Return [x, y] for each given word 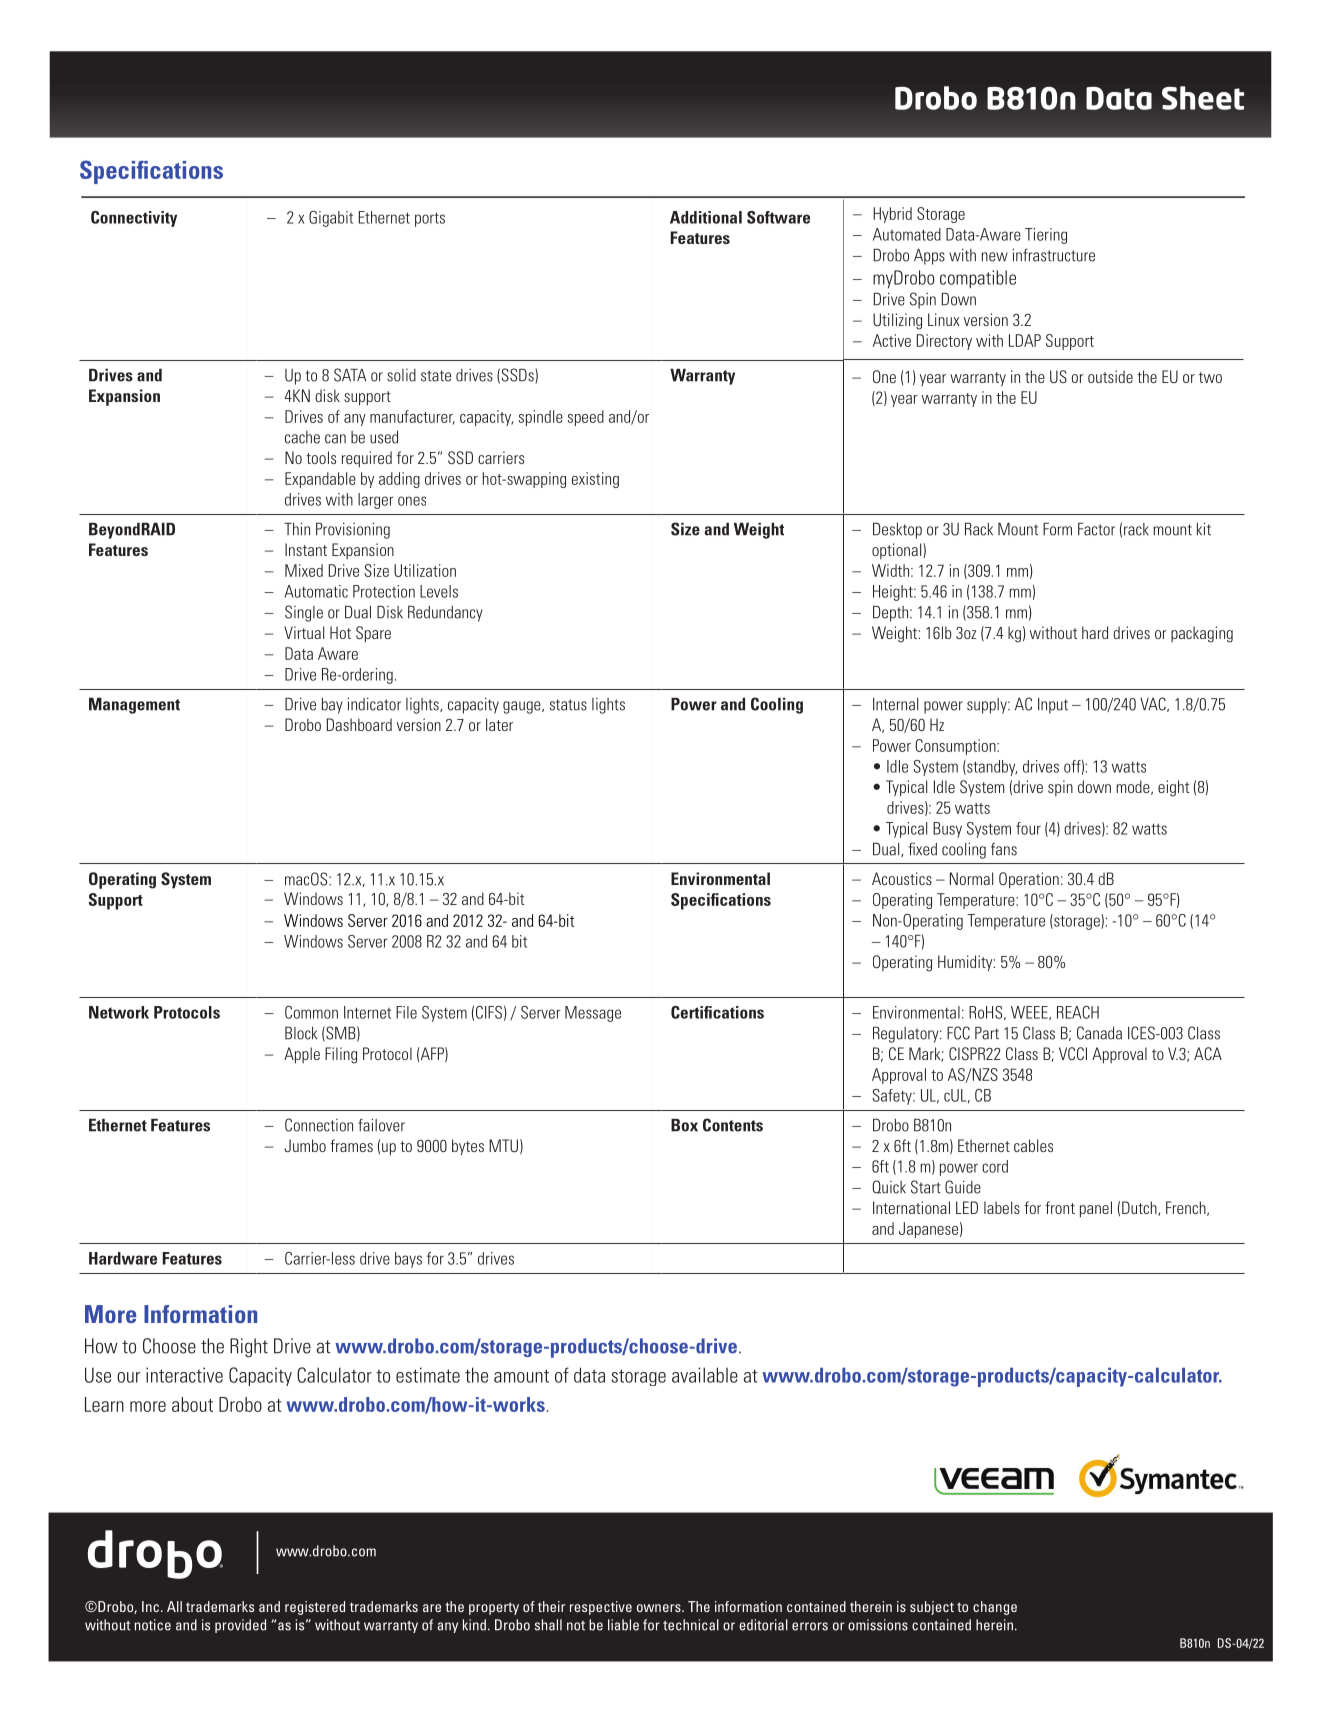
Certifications [717, 1012]
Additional [706, 217]
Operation [1029, 880]
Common [311, 1012]
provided [240, 1626]
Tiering [1046, 236]
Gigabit [331, 219]
